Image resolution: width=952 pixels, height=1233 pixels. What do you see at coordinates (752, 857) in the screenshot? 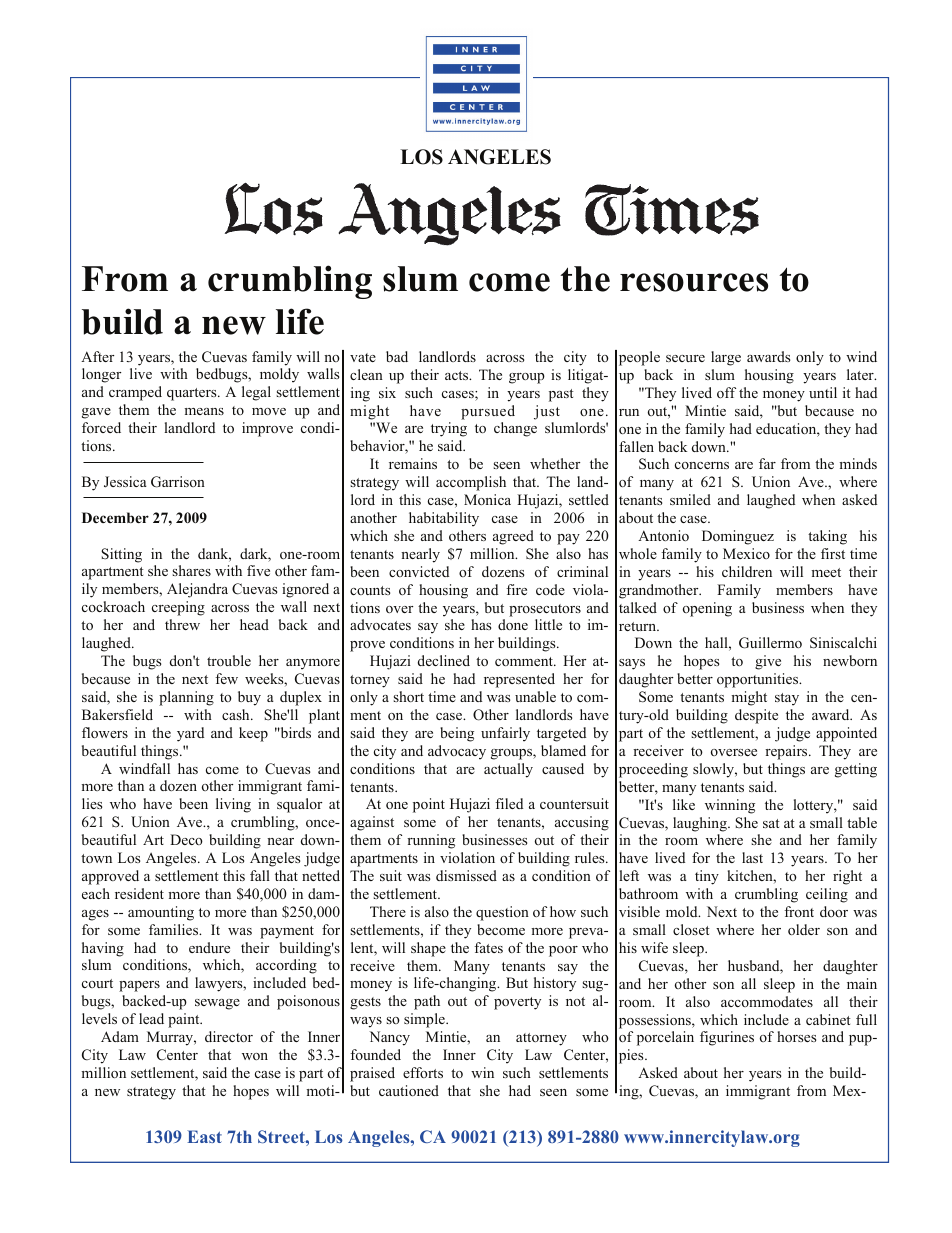
I see `last` at bounding box center [752, 857].
